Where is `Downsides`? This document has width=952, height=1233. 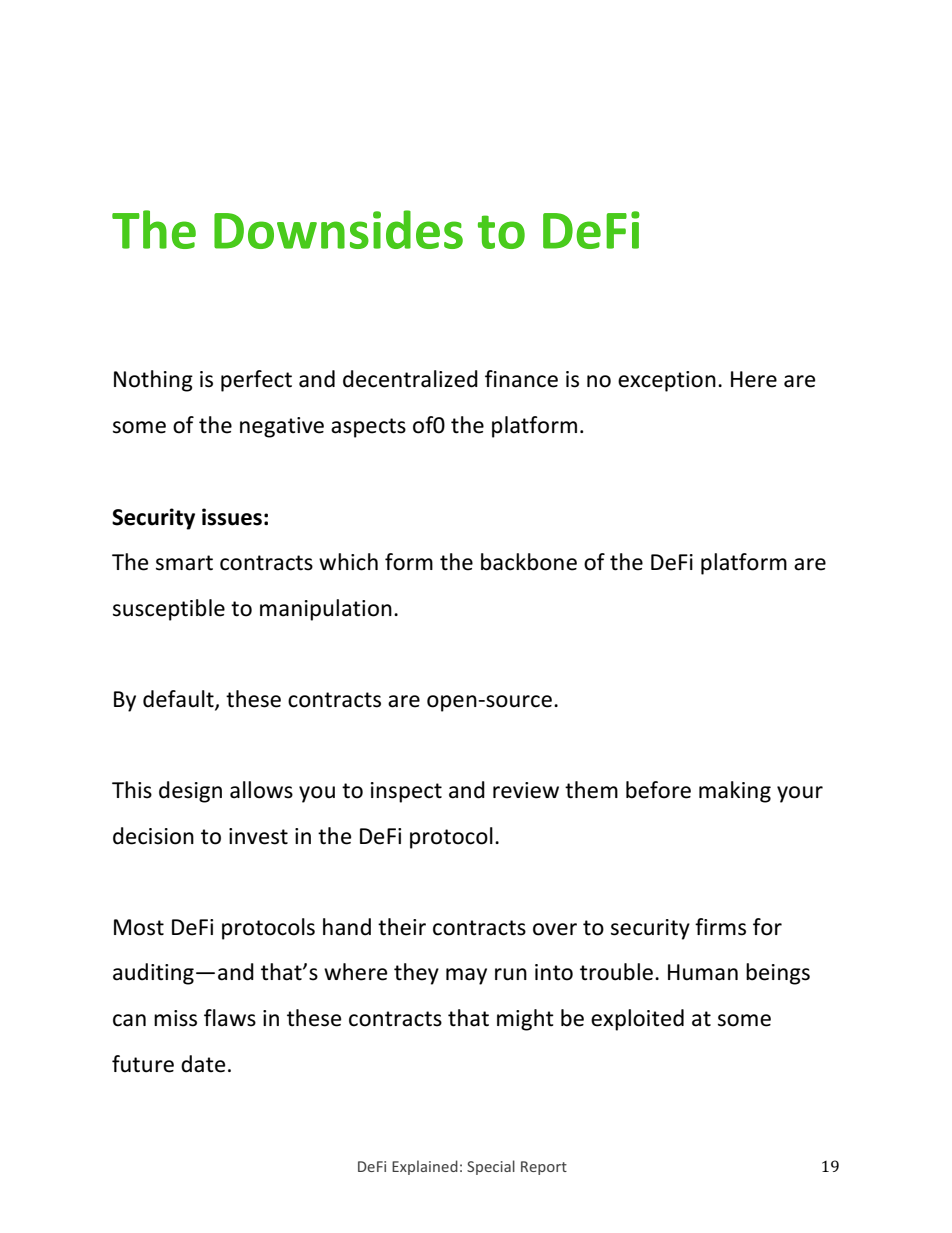 Downsides is located at coordinates (338, 229).
